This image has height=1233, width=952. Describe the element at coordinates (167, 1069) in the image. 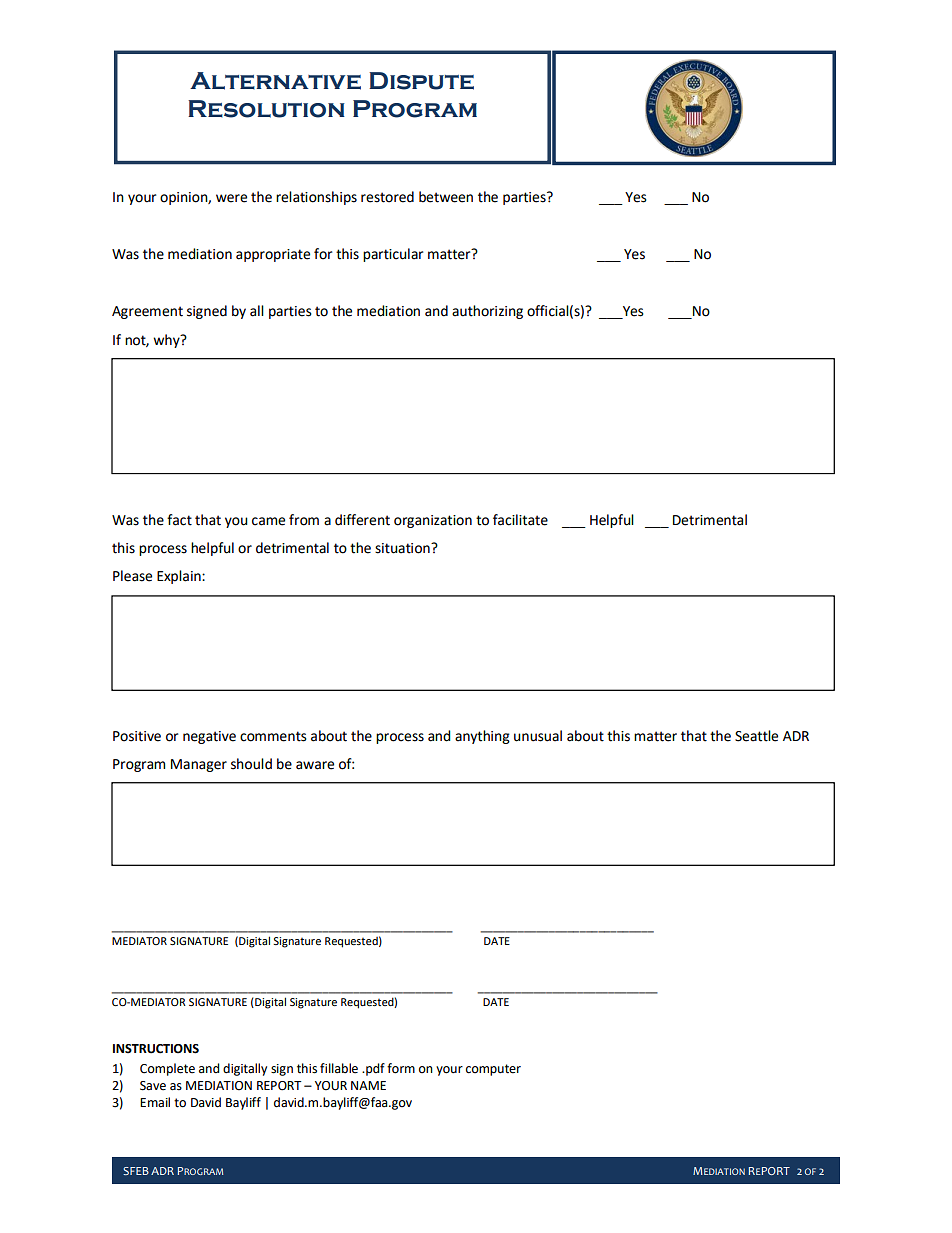

I see `Complete` at that location.
